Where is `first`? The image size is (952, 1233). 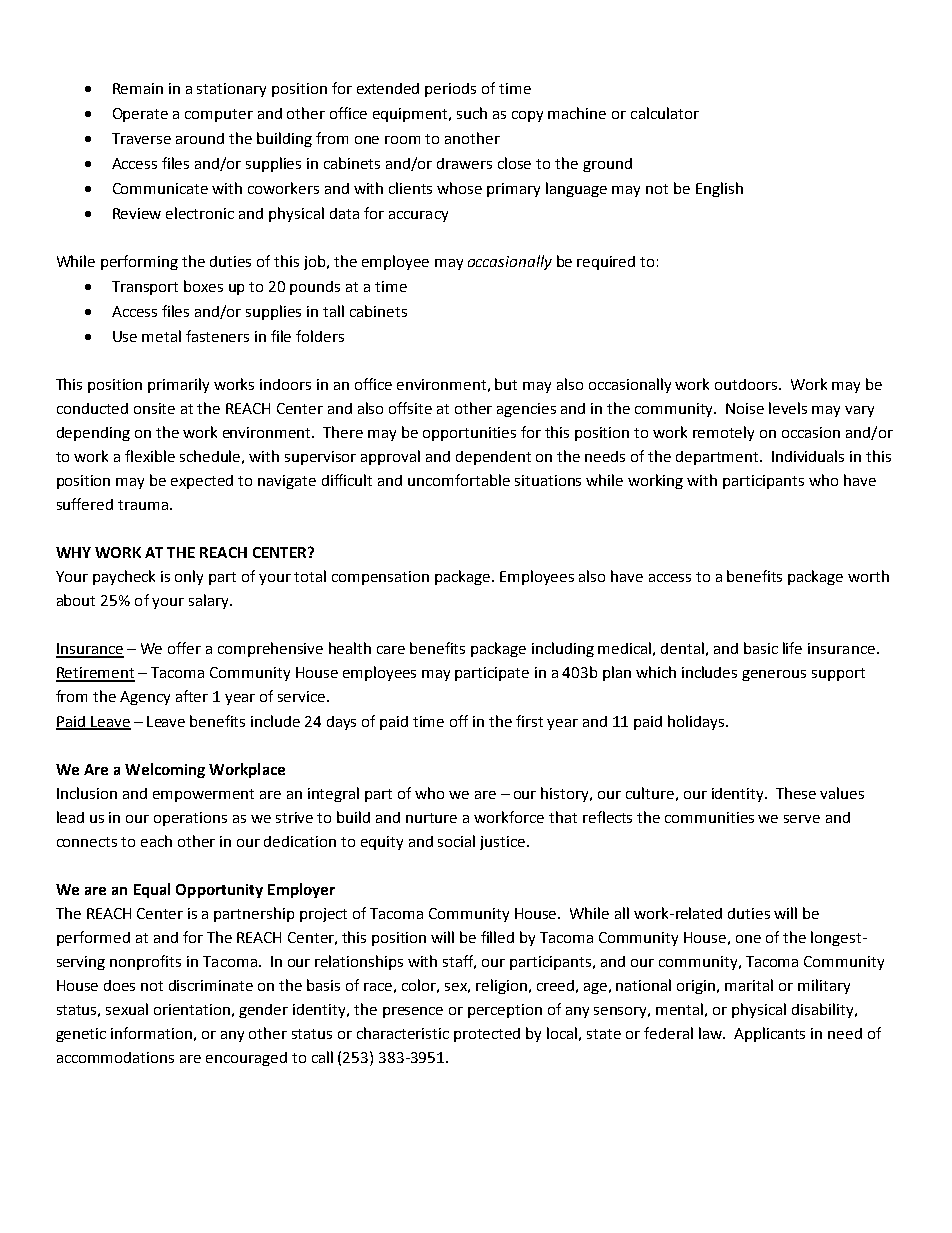 first is located at coordinates (529, 721).
